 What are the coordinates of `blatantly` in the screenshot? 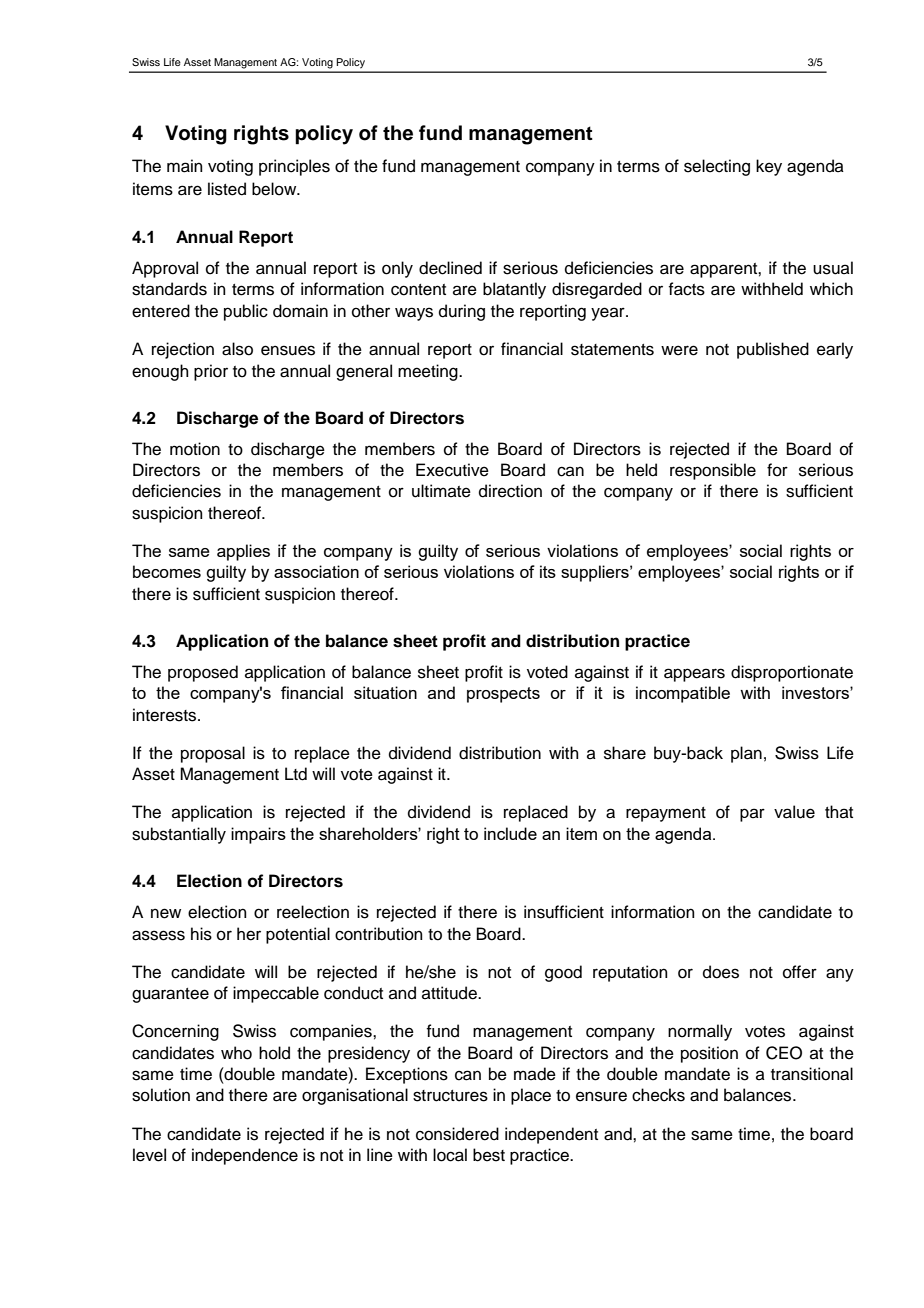 It's located at (514, 290).
